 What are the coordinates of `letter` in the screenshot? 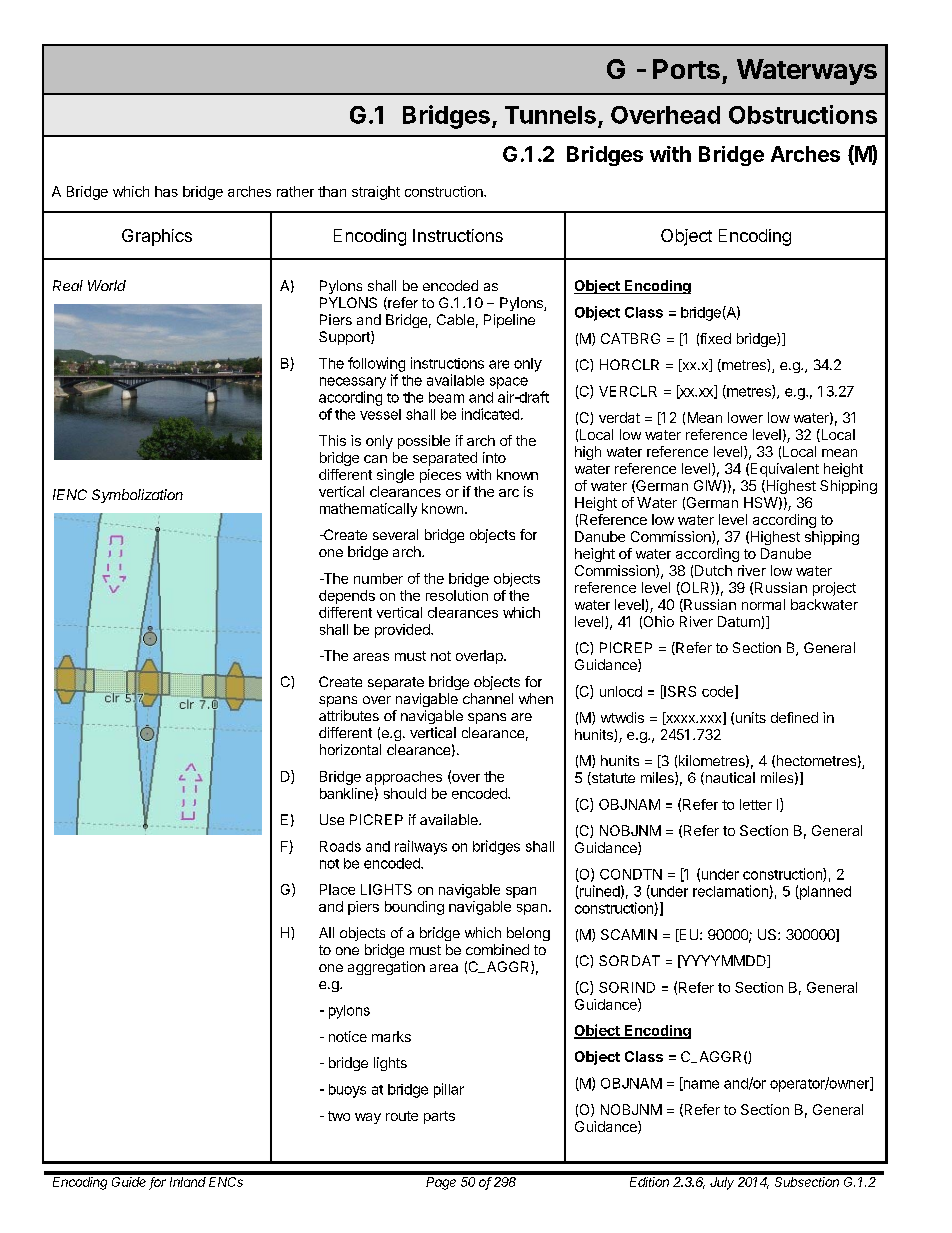 It's located at (756, 804).
